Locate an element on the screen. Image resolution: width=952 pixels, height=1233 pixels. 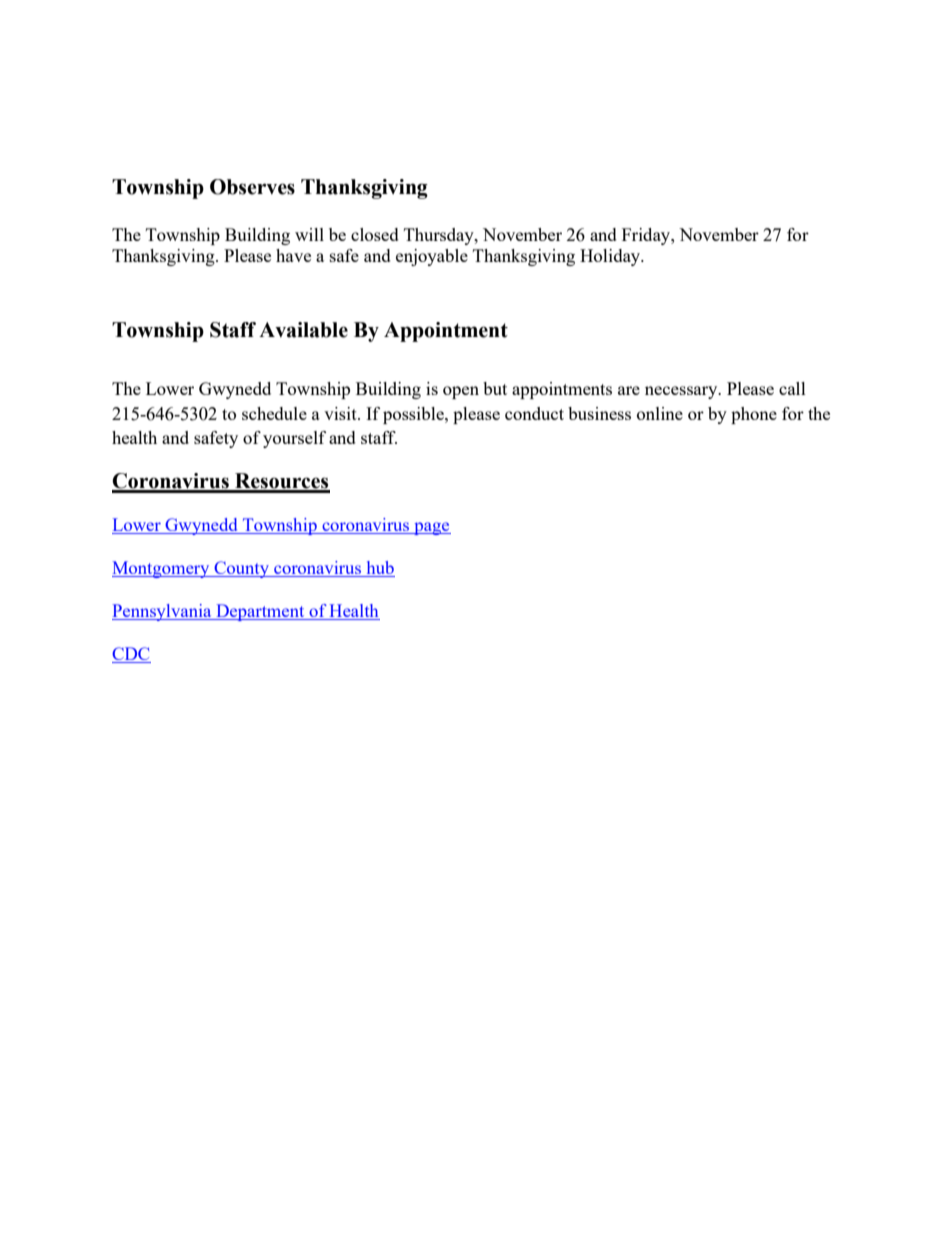
Observes is located at coordinates (252, 187).
